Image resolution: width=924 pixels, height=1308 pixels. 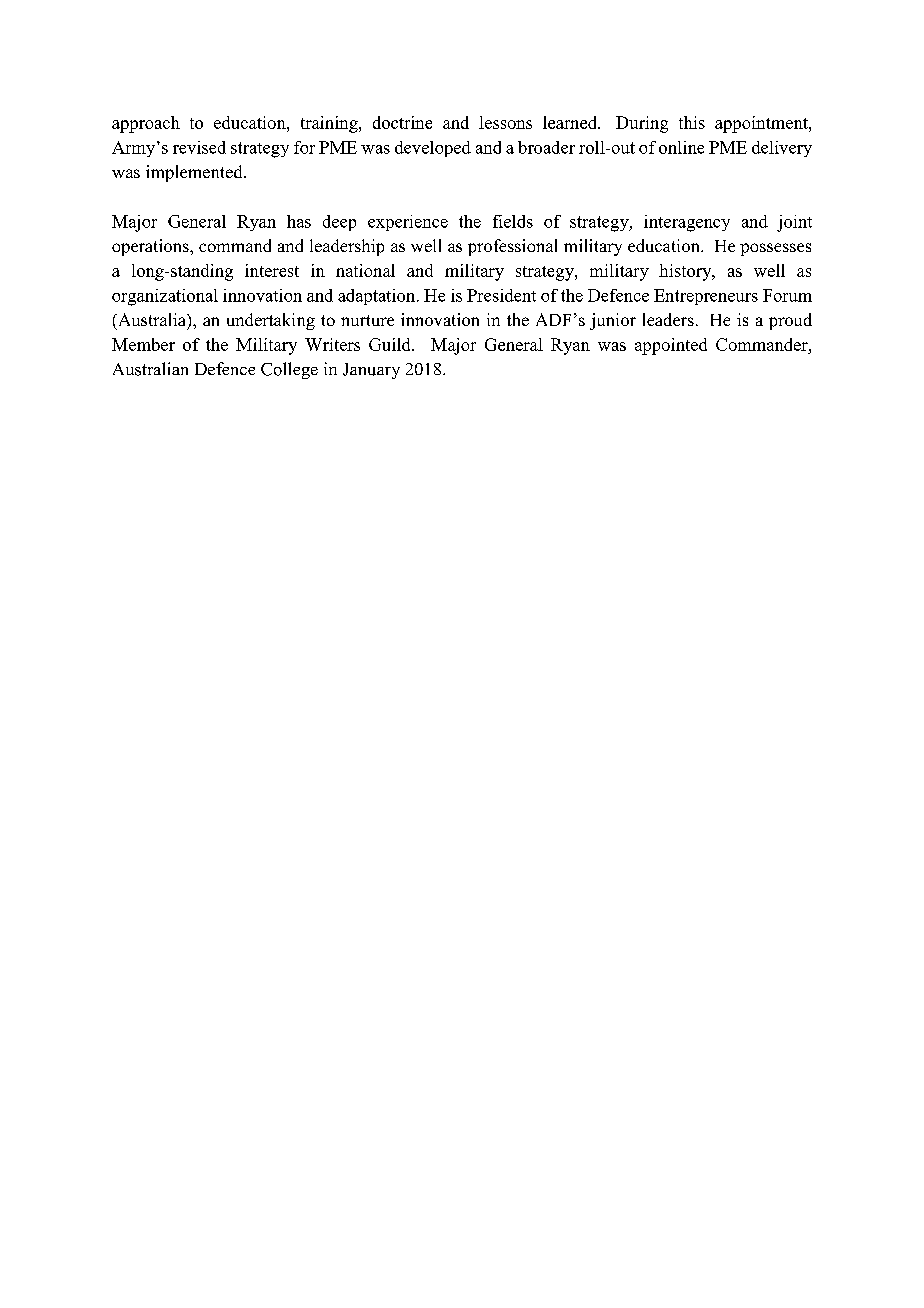 I want to click on interagency, so click(x=687, y=223).
